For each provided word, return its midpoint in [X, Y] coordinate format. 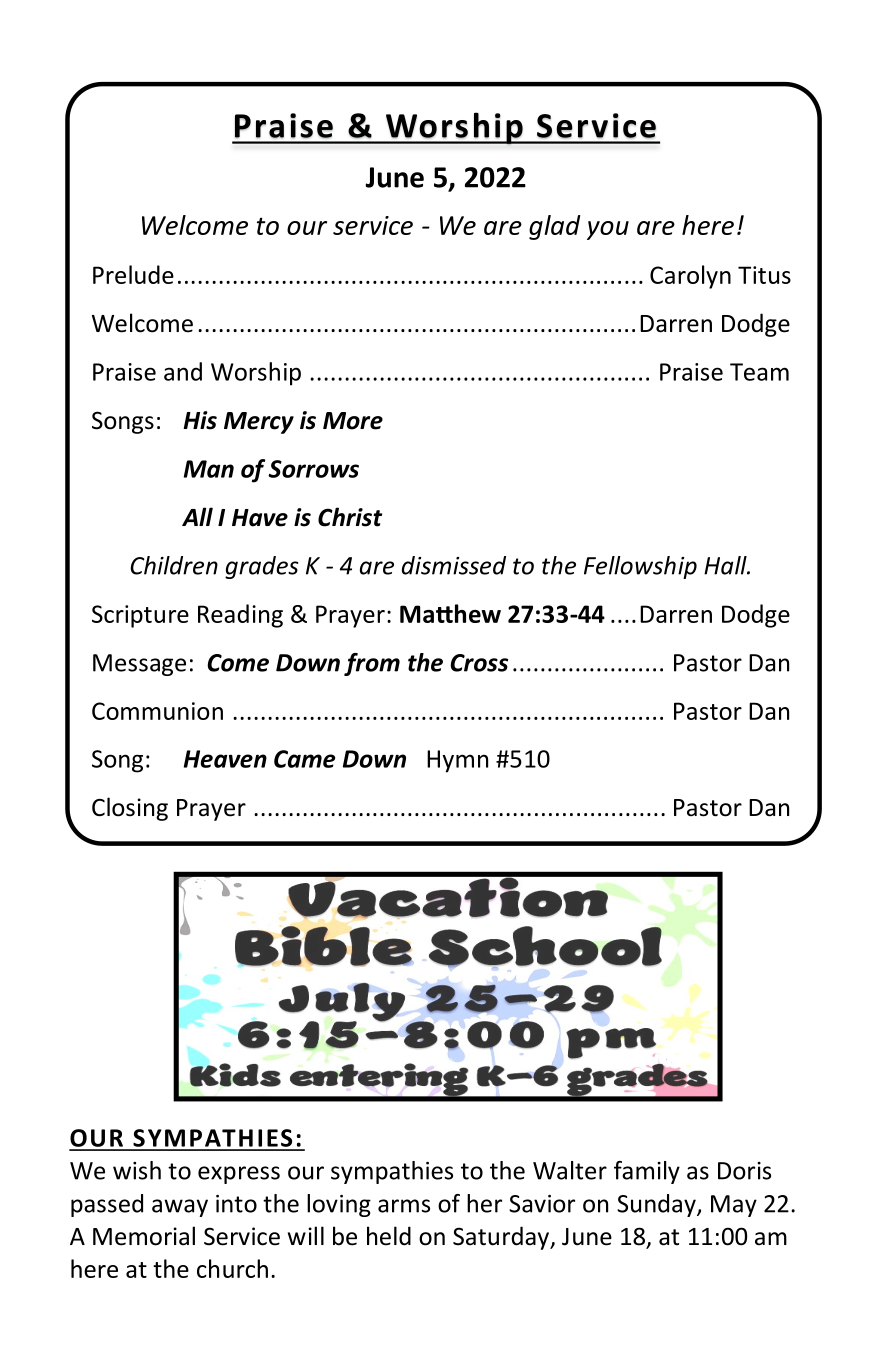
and [183, 371]
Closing [130, 809]
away [180, 1208]
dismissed [454, 565]
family [647, 1172]
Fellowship [640, 567]
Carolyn [690, 277]
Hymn [457, 761]
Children [174, 565]
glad [555, 227]
